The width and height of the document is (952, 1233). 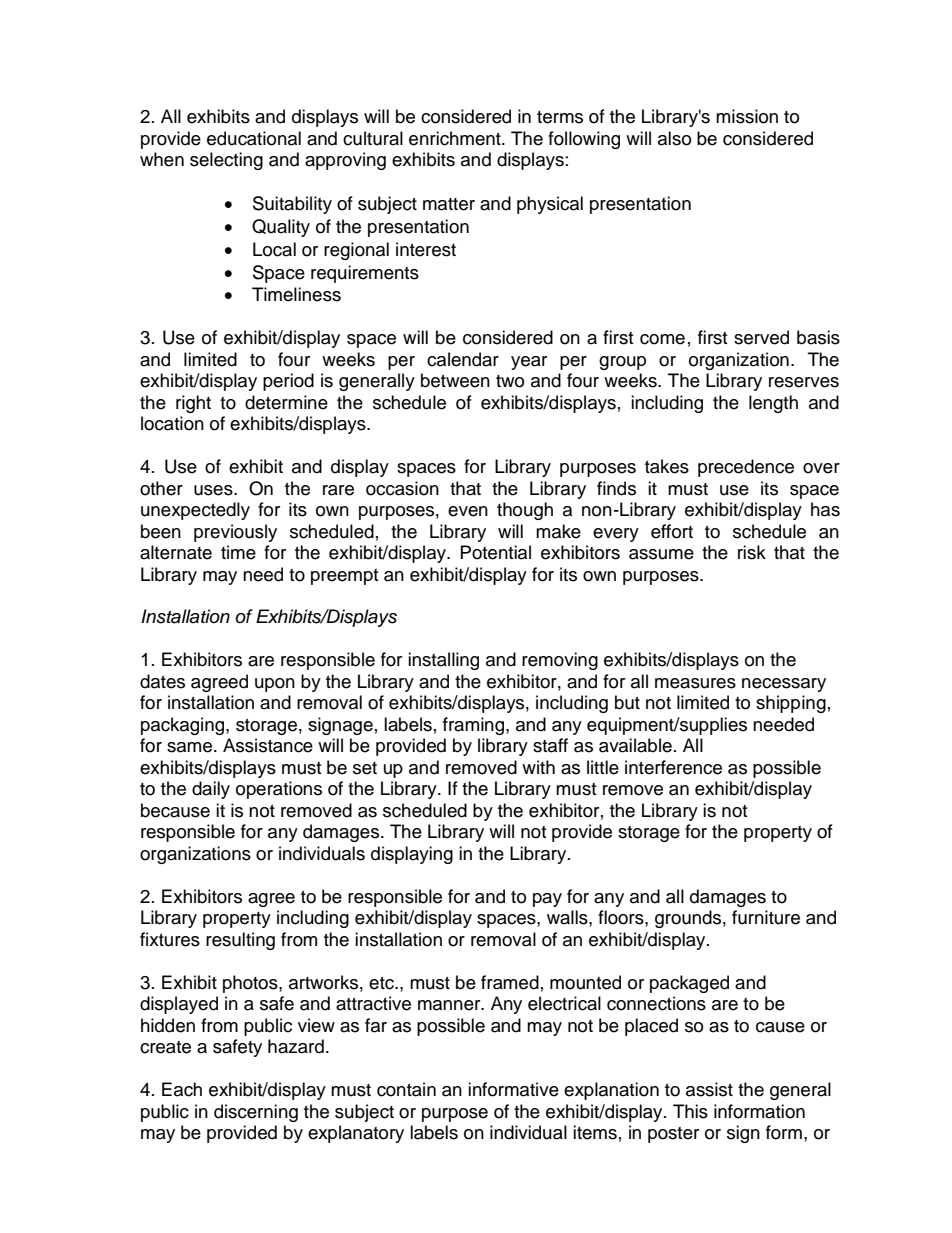 I want to click on contain, so click(x=406, y=1089).
